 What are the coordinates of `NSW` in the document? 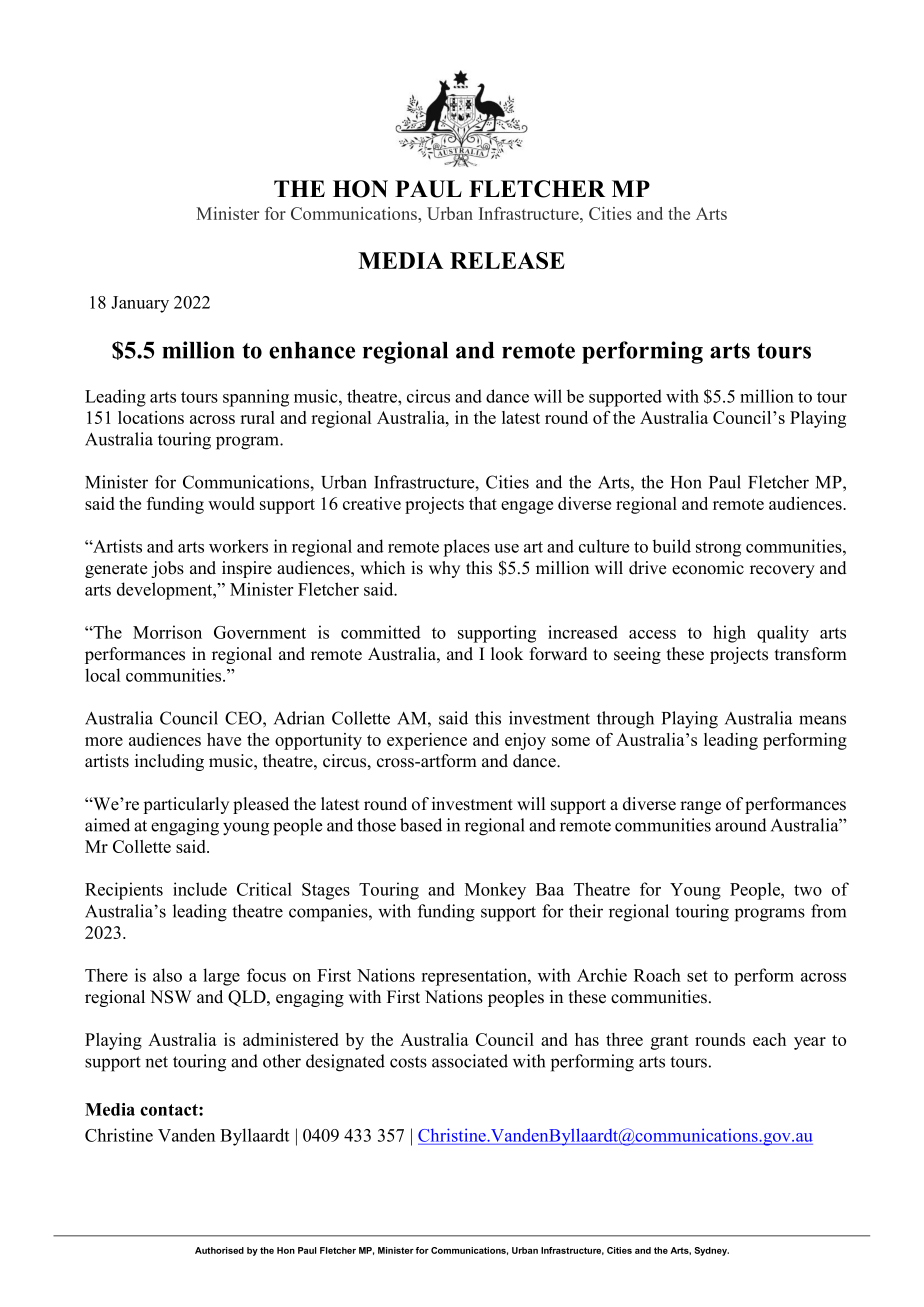 It's located at (171, 997).
